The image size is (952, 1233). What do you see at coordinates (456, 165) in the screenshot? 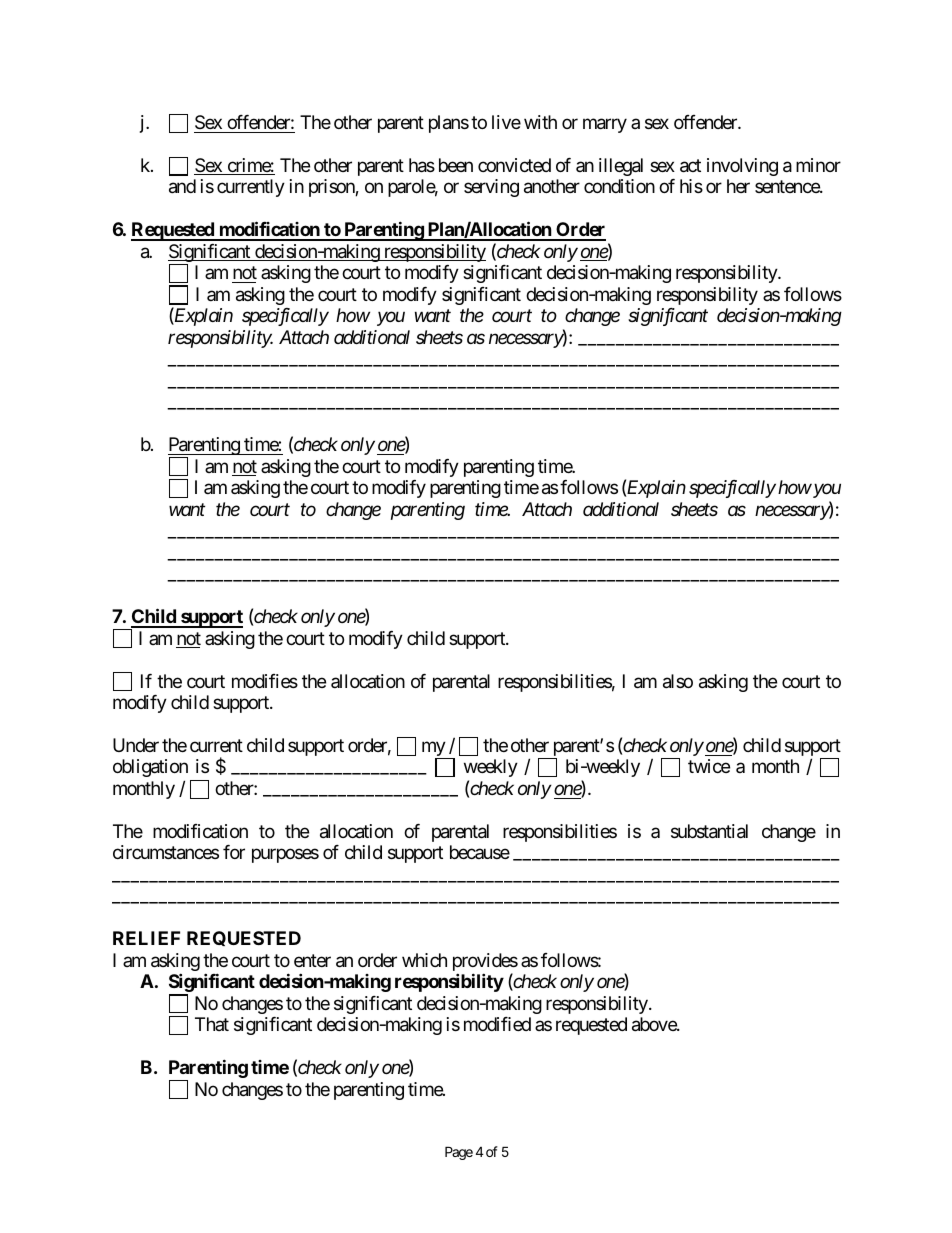
I see `been` at bounding box center [456, 165].
